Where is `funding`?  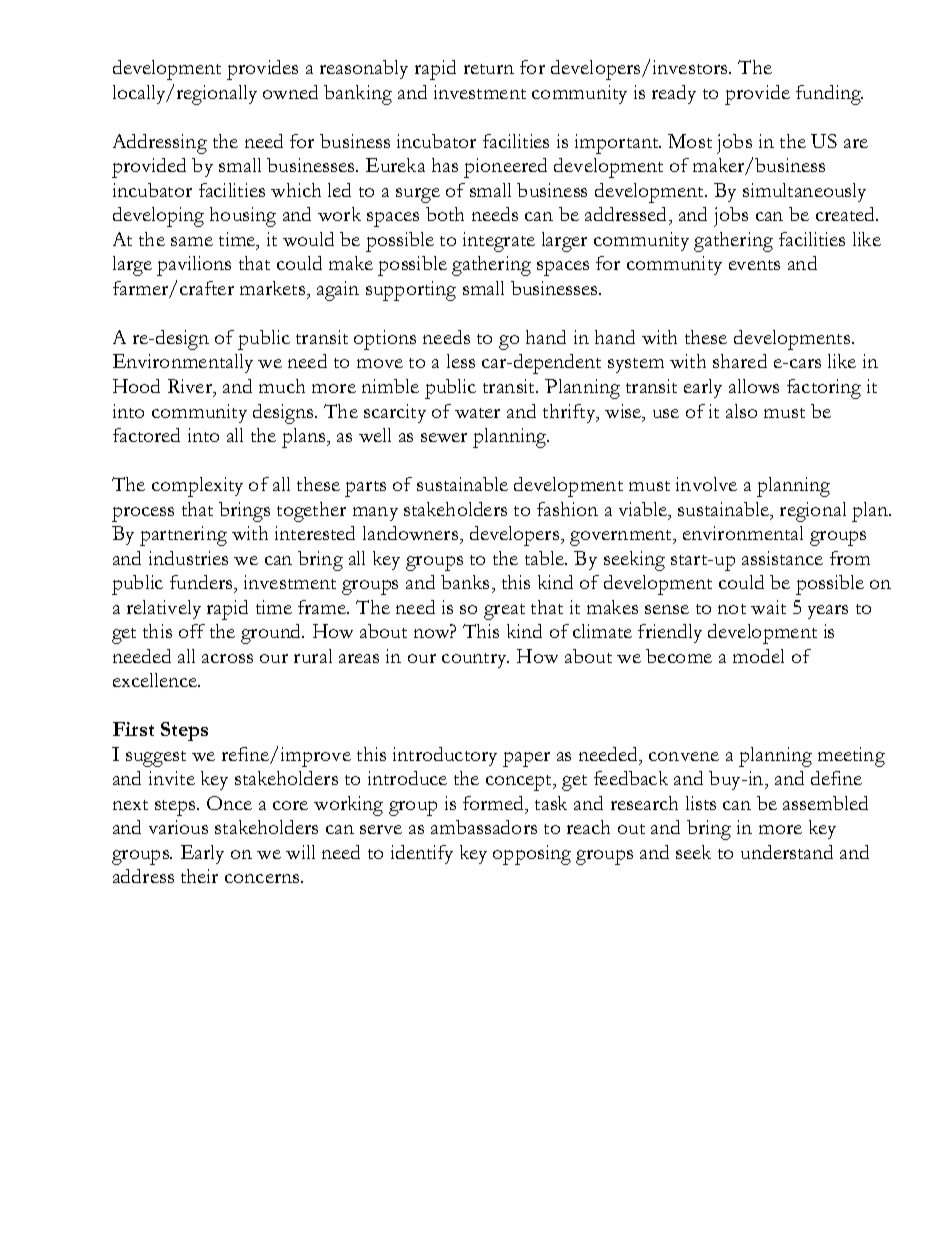 funding is located at coordinates (829, 95).
